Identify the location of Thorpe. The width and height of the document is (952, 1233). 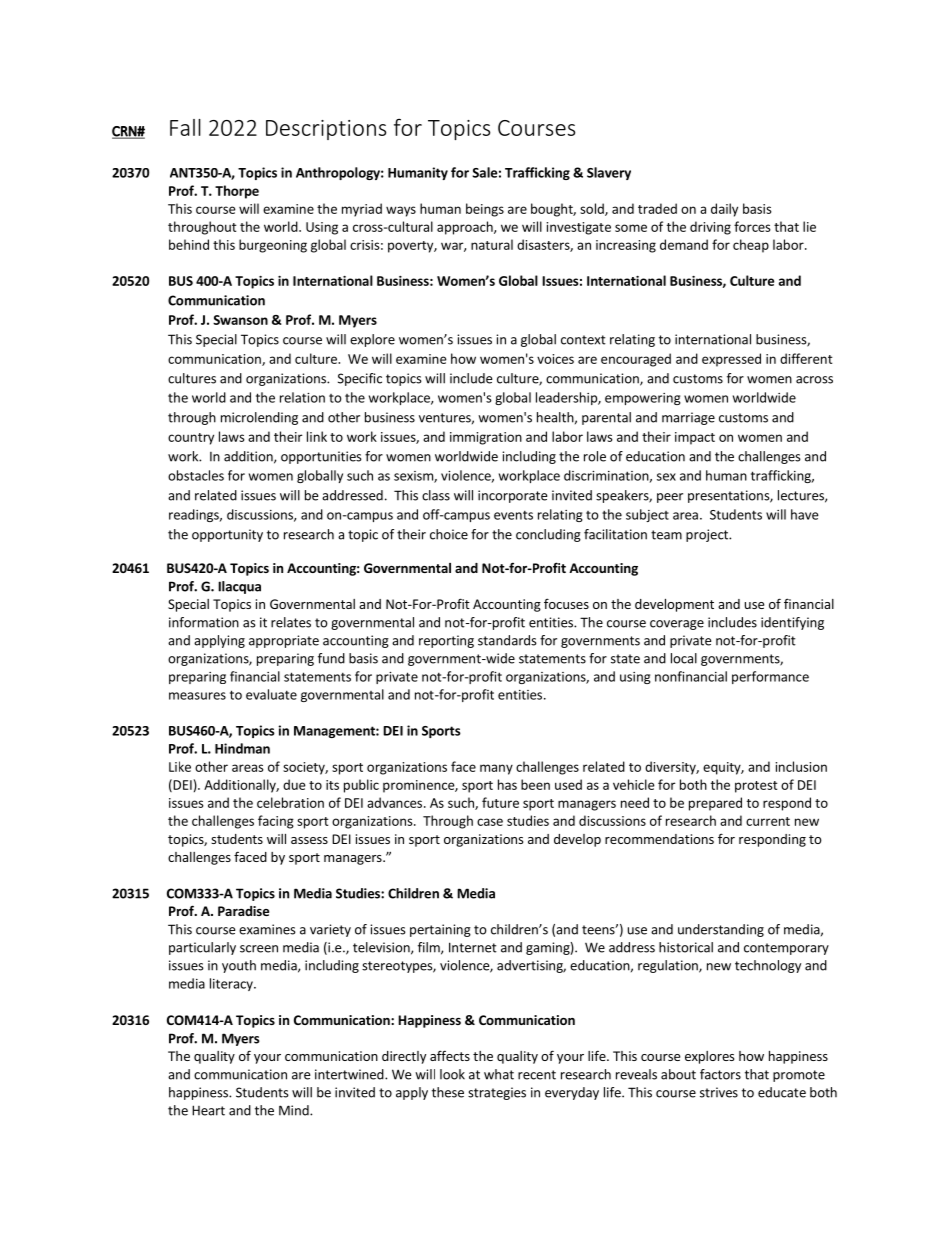
(237, 192).
